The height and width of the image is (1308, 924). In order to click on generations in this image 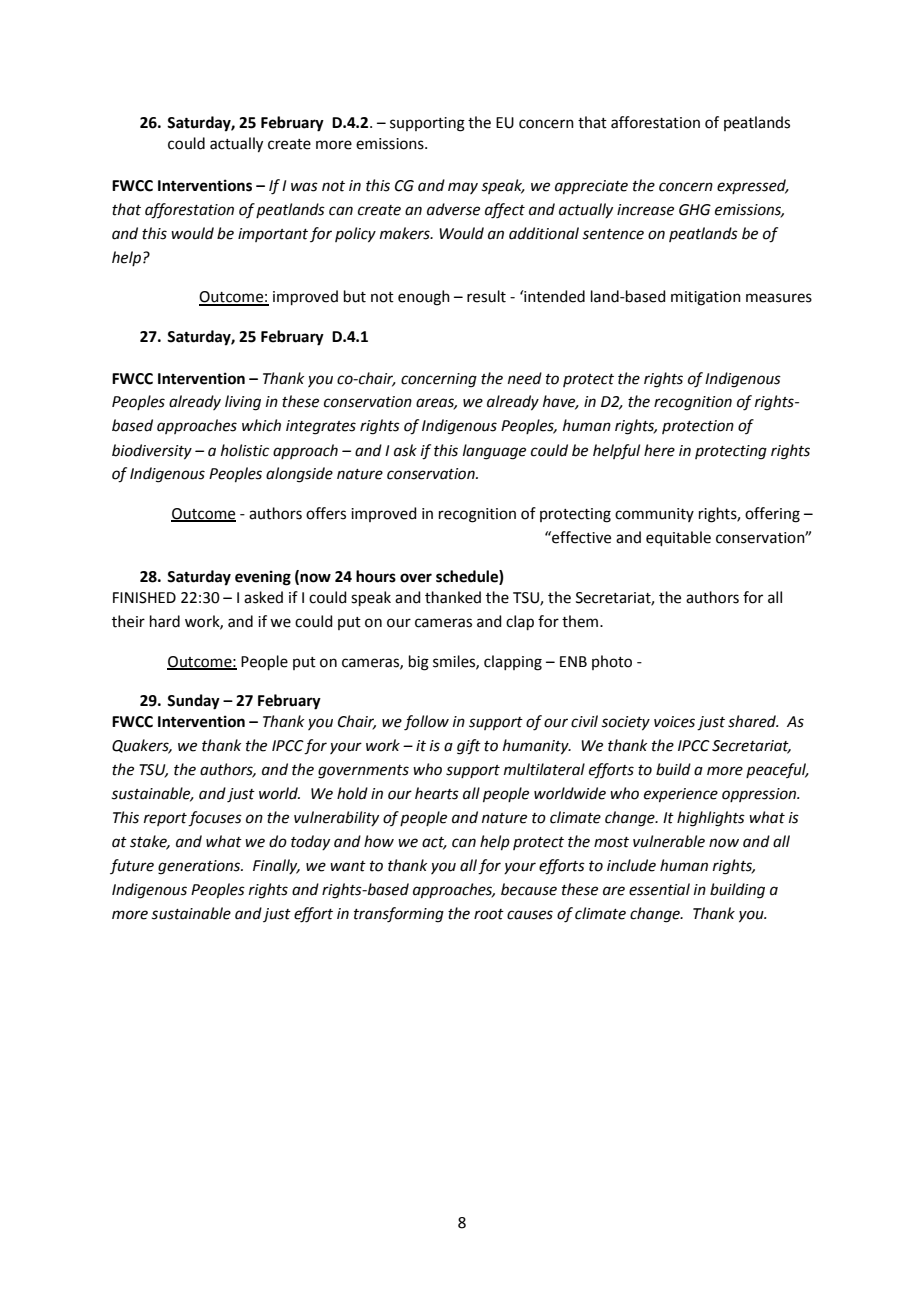, I will do `click(200, 867)`.
